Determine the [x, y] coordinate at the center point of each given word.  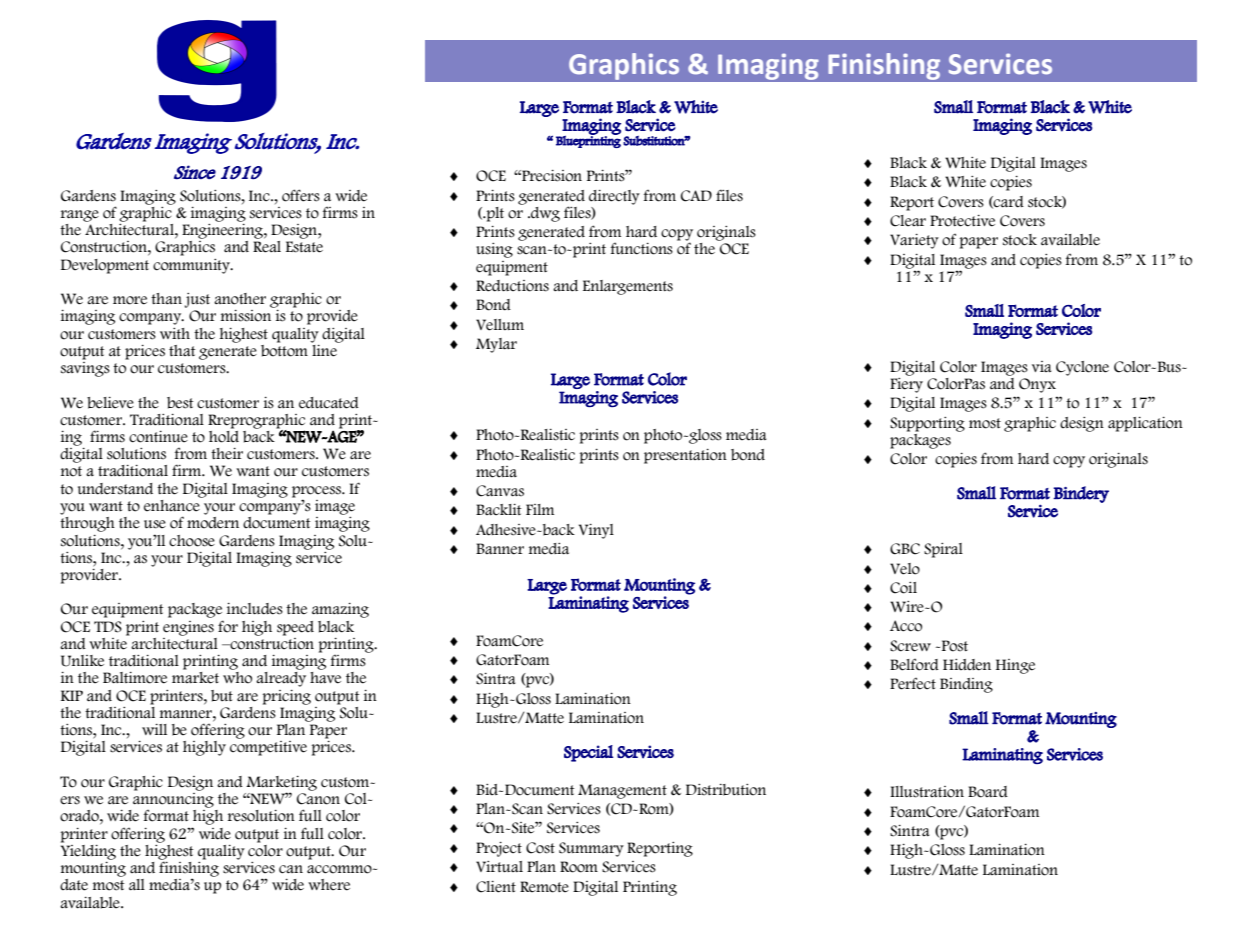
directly [614, 197]
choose [192, 541]
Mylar [496, 345]
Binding [966, 685]
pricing [286, 697]
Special [588, 753]
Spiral [943, 550]
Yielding [88, 851]
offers [301, 195]
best [180, 403]
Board [988, 792]
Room [579, 867]
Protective [962, 221]
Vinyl [596, 531]
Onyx [1037, 385]
